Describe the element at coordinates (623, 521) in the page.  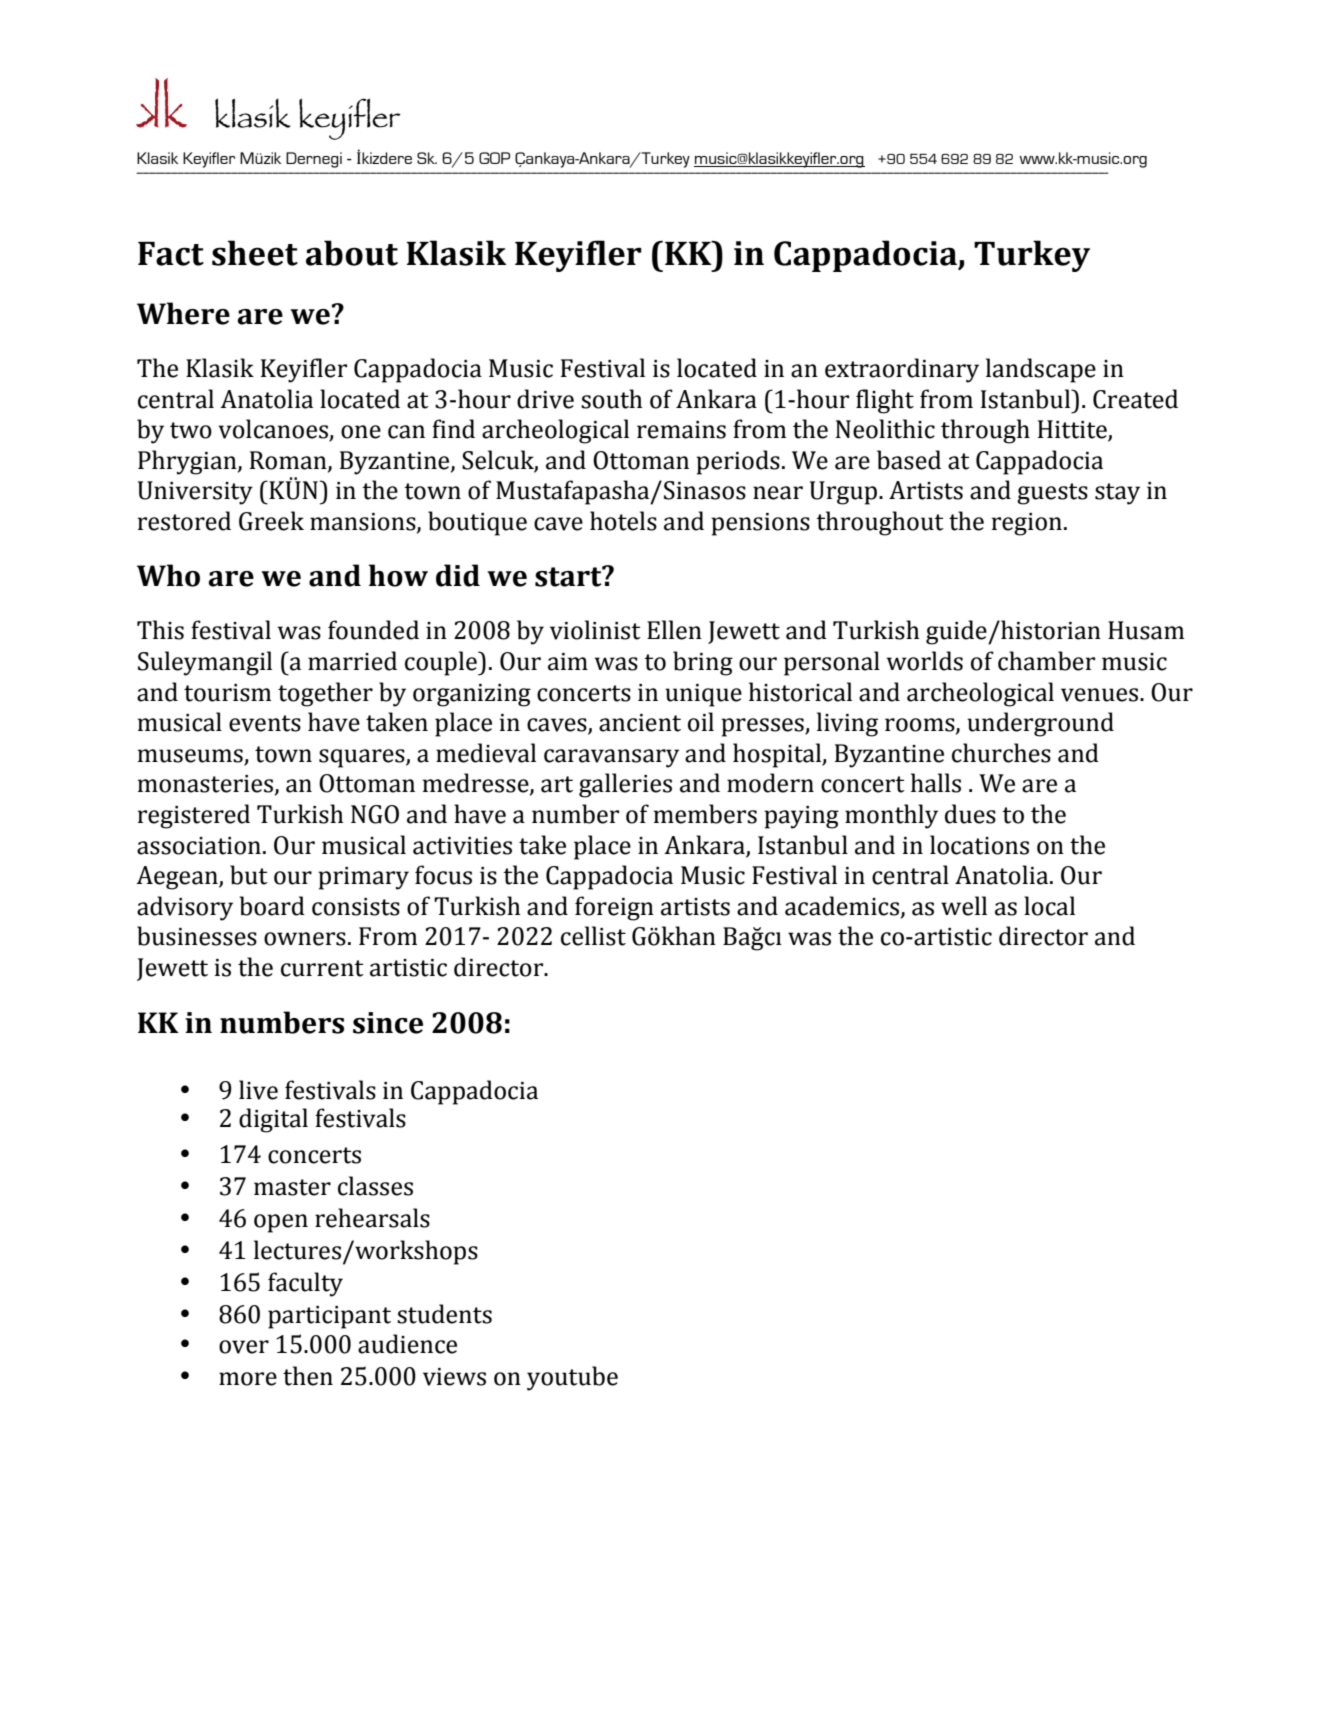
I see `hotels` at that location.
